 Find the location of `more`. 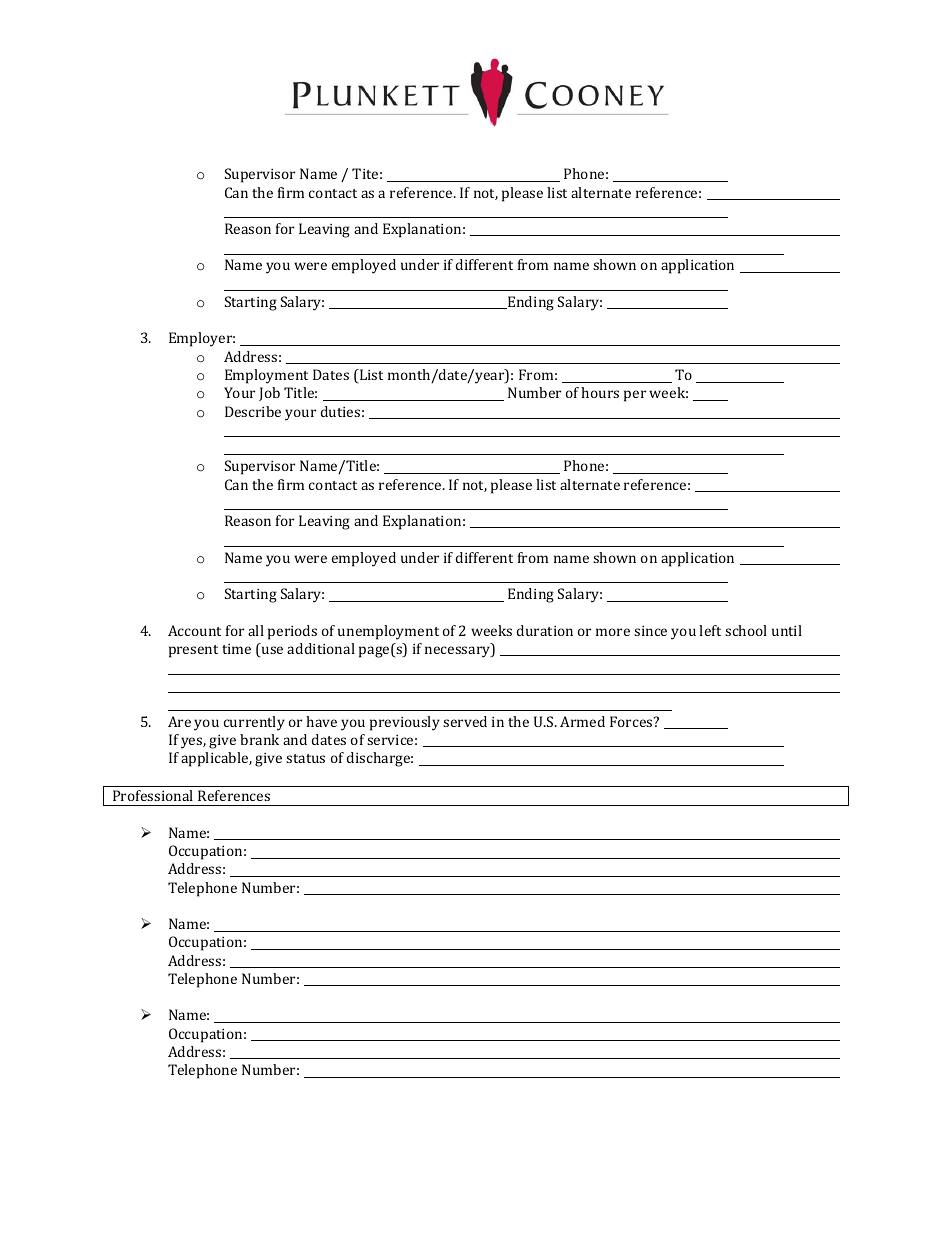

more is located at coordinates (613, 632).
